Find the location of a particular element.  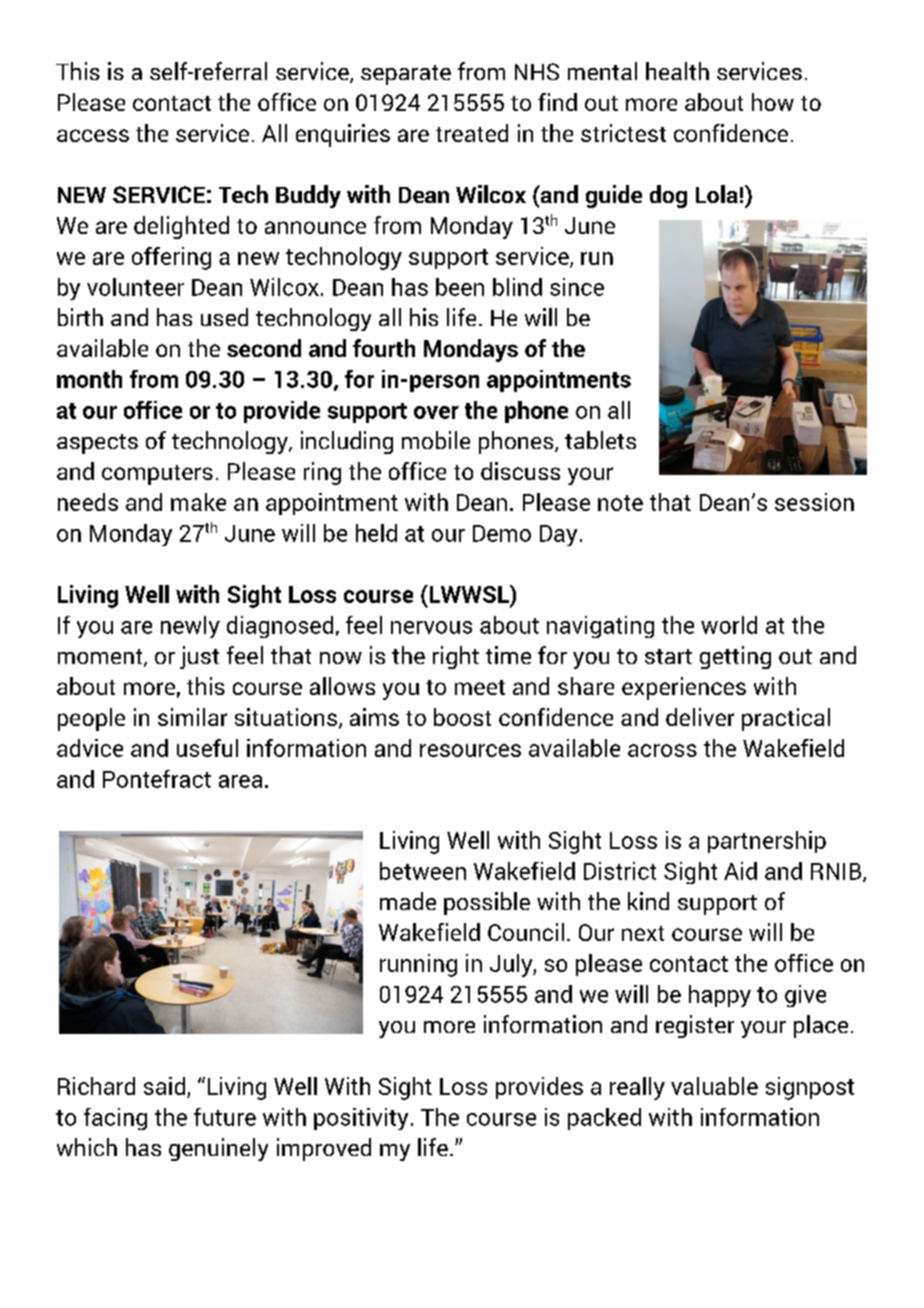

how is located at coordinates (773, 102).
